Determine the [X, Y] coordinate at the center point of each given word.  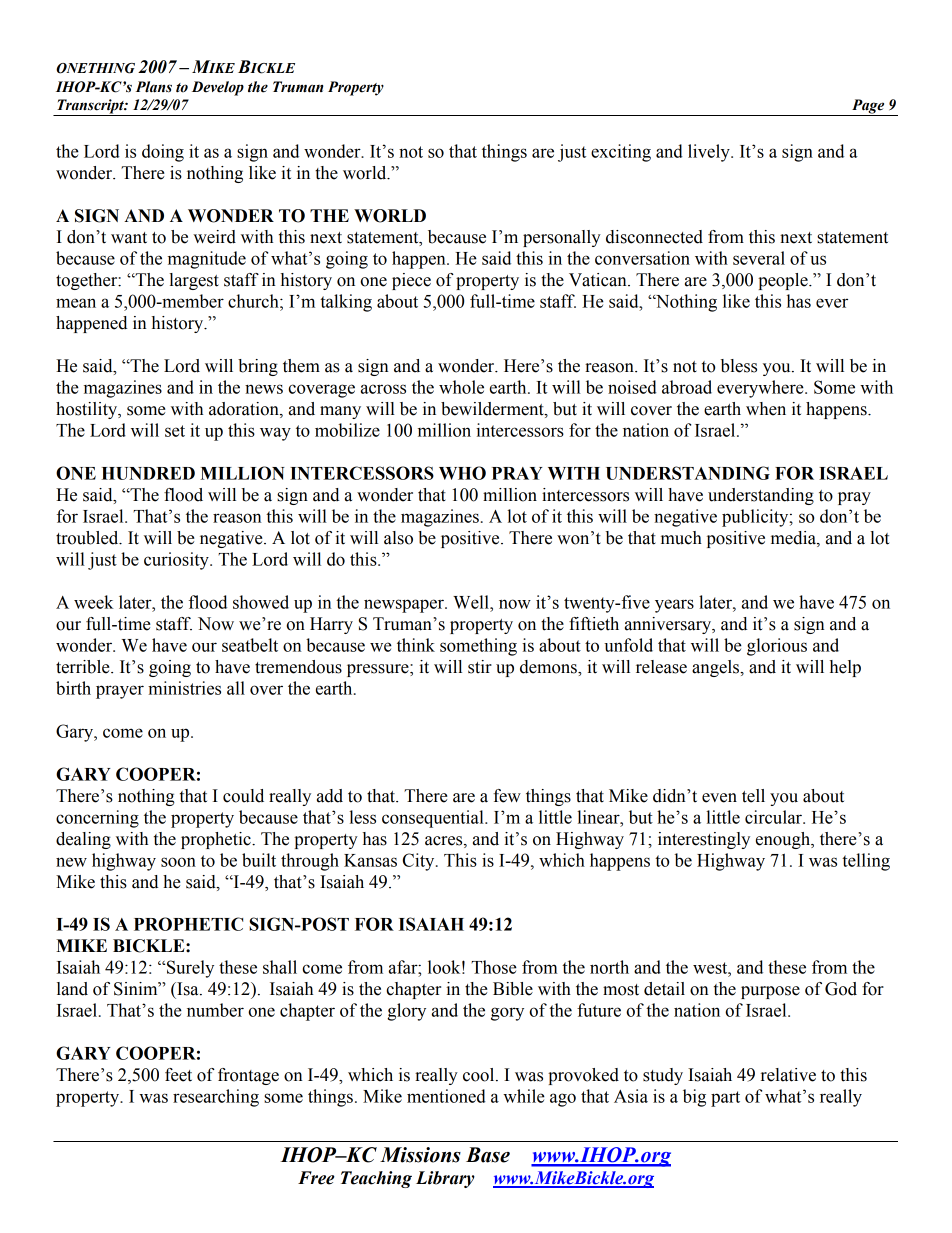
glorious [777, 647]
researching [216, 1098]
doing [163, 153]
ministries [184, 688]
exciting [621, 153]
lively [710, 153]
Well [472, 602]
